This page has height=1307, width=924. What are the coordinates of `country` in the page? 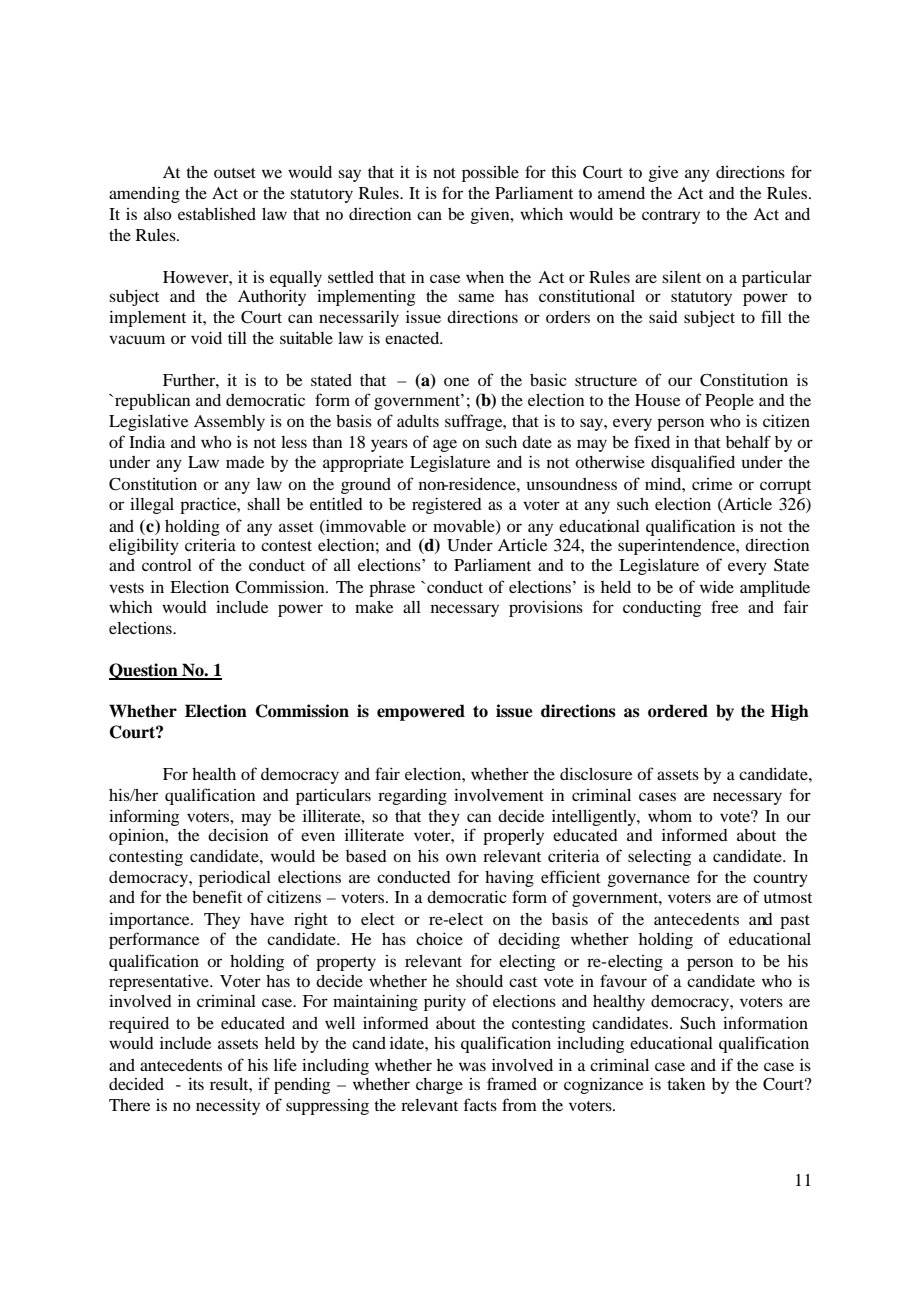 It's located at (780, 880).
